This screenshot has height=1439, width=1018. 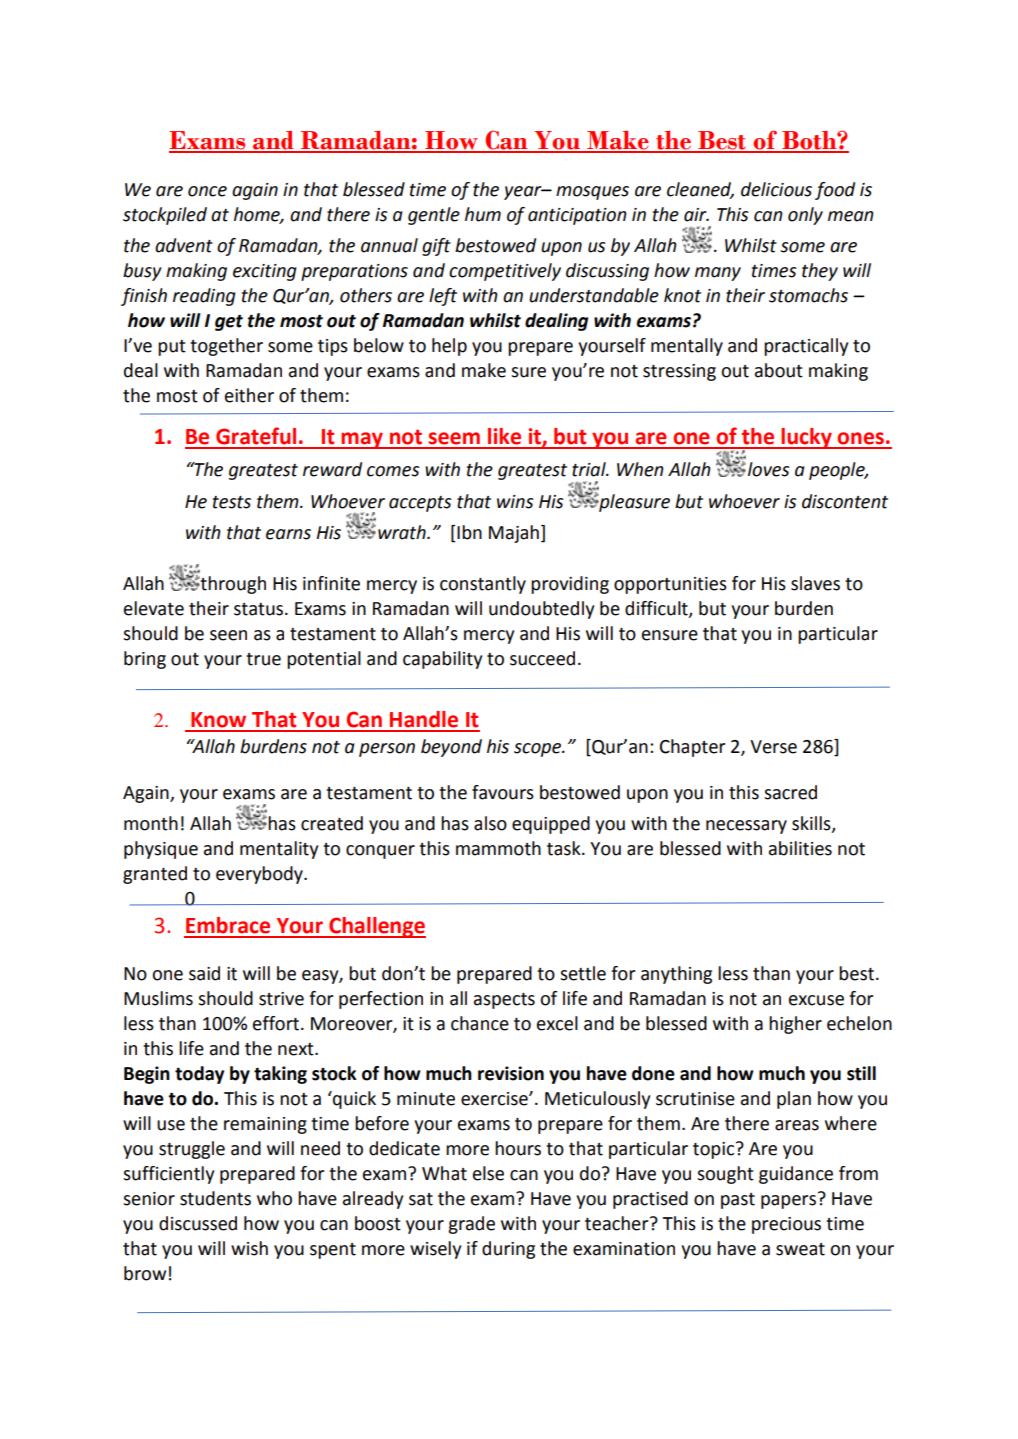 I want to click on Verse, so click(x=773, y=747).
